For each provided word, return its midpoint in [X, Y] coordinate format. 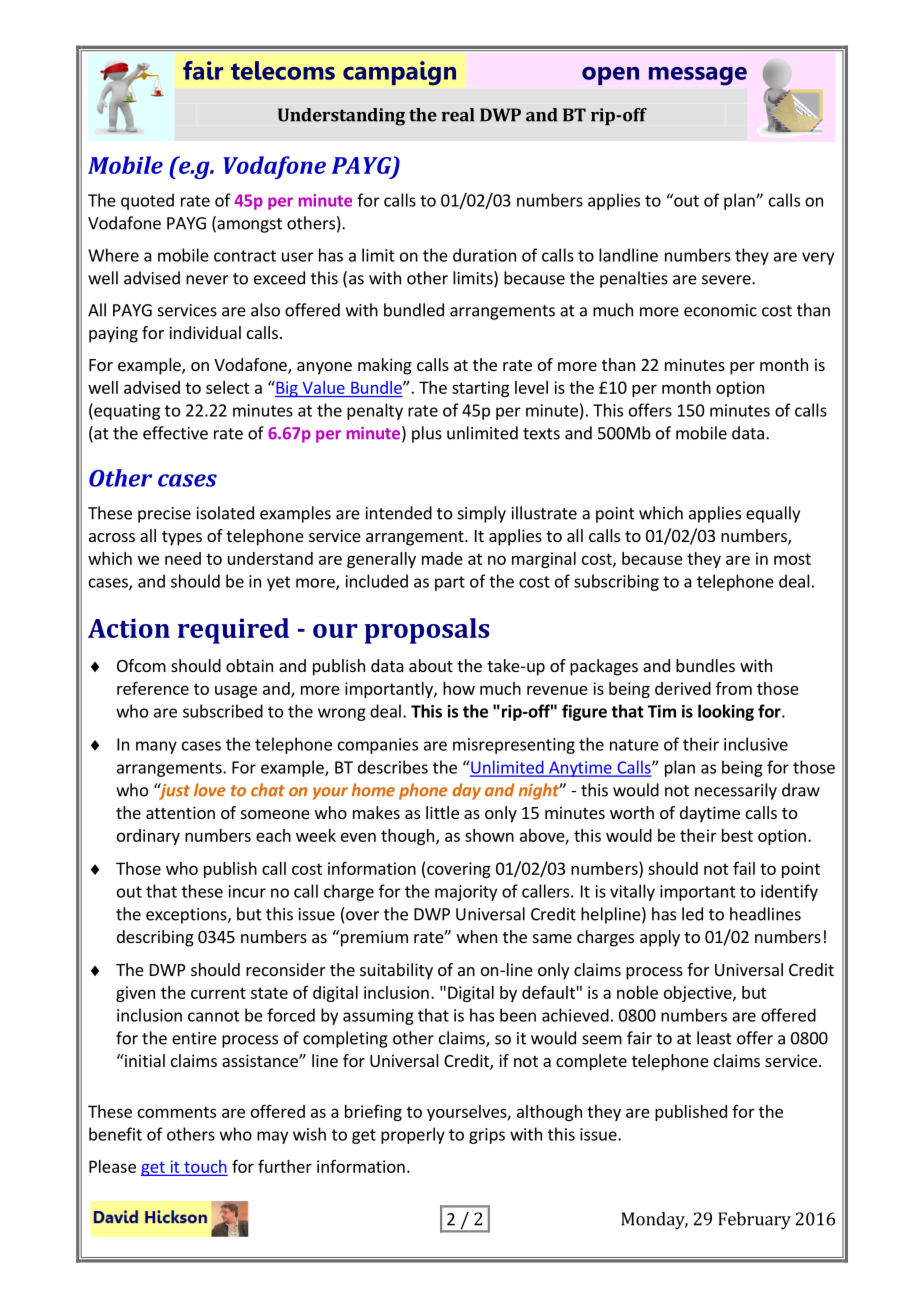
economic [720, 310]
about [431, 665]
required [233, 631]
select [228, 387]
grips [487, 1136]
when [477, 936]
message [698, 76]
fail [744, 868]
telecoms [283, 70]
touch [204, 1167]
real [457, 115]
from [734, 688]
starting [480, 389]
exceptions [187, 916]
